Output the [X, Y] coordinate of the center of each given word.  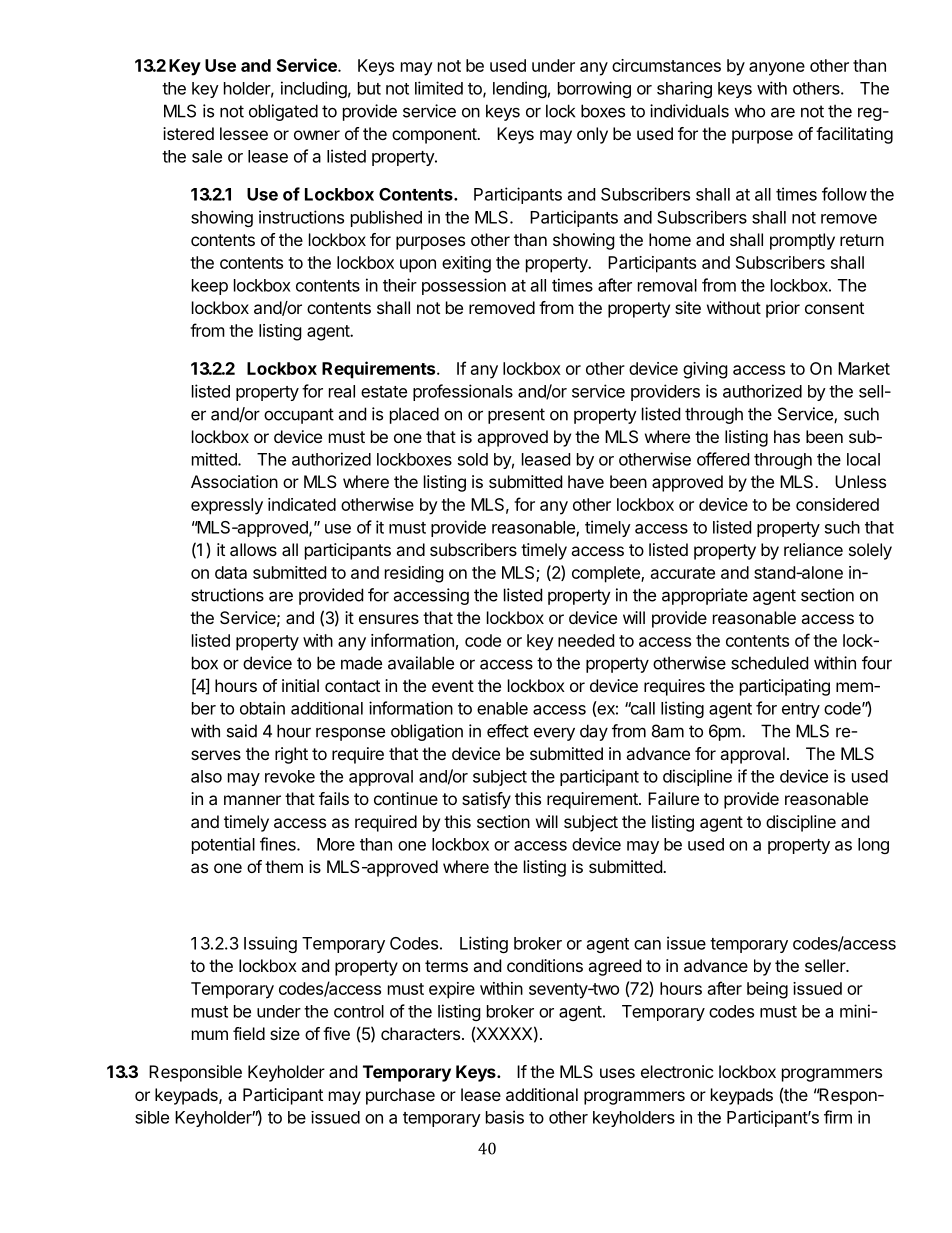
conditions [545, 965]
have [586, 481]
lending [520, 89]
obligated [283, 112]
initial [300, 685]
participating [785, 687]
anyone [777, 69]
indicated [302, 504]
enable [502, 708]
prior [783, 309]
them [284, 866]
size [285, 1033]
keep [210, 287]
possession [464, 286]
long [873, 846]
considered [837, 504]
